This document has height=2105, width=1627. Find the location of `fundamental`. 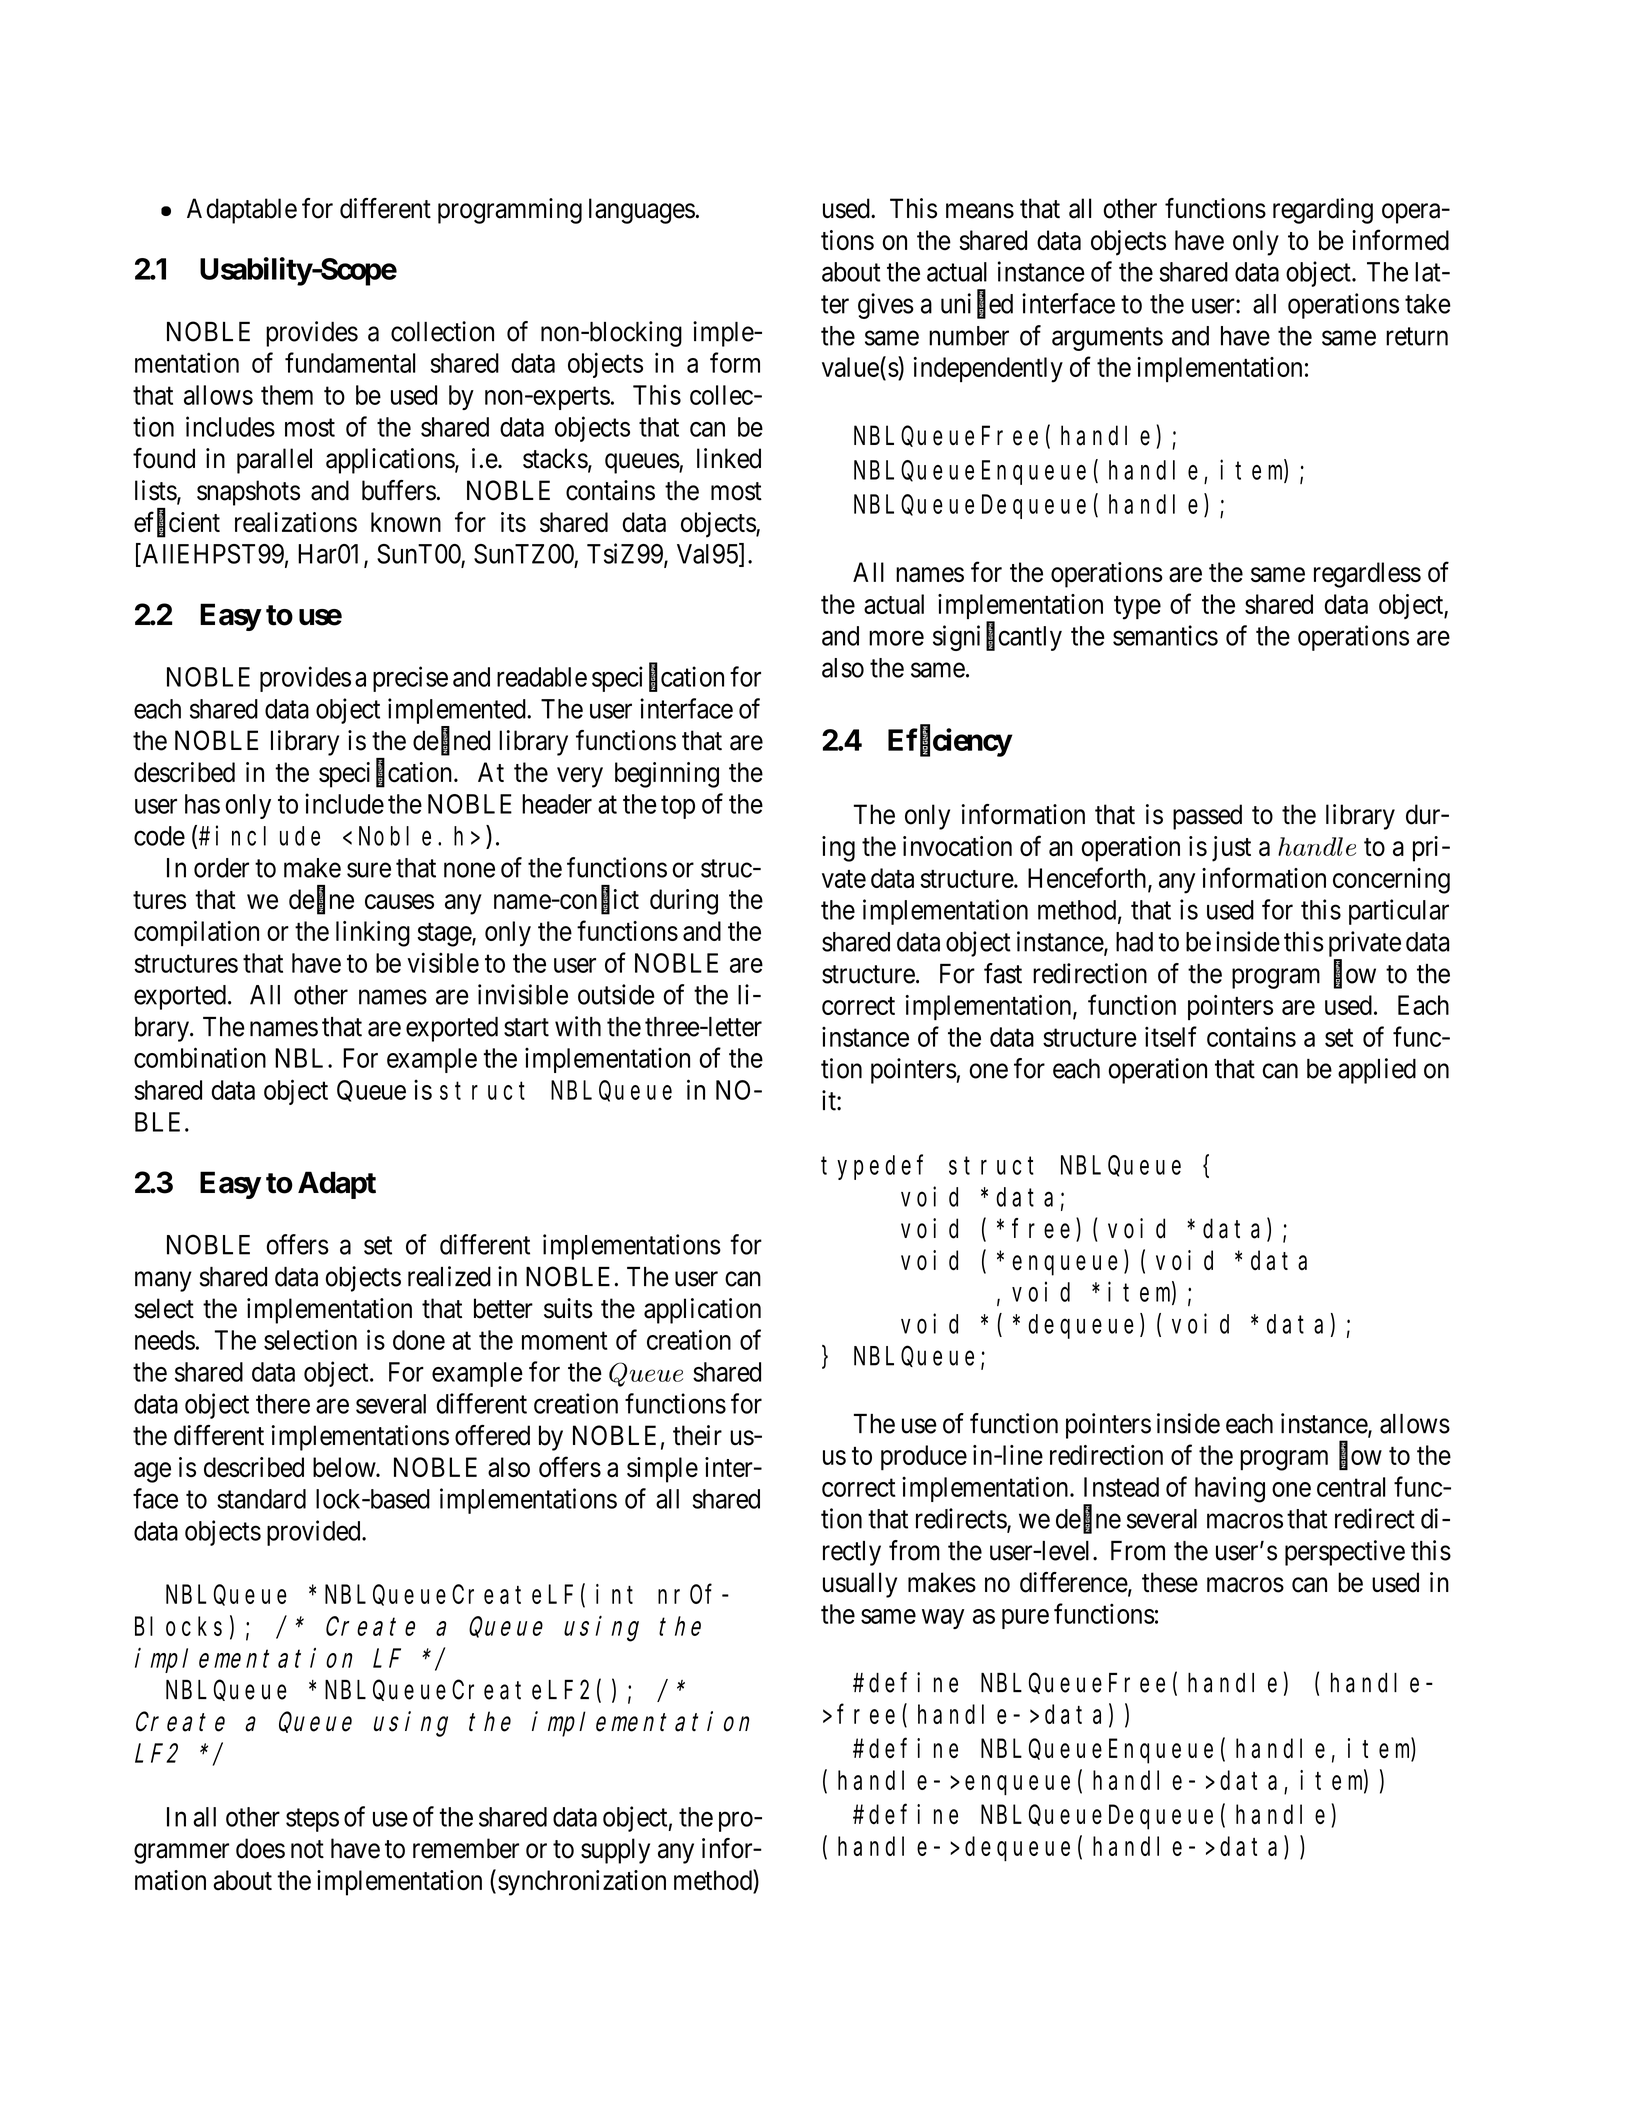

fundamental is located at coordinates (350, 362).
